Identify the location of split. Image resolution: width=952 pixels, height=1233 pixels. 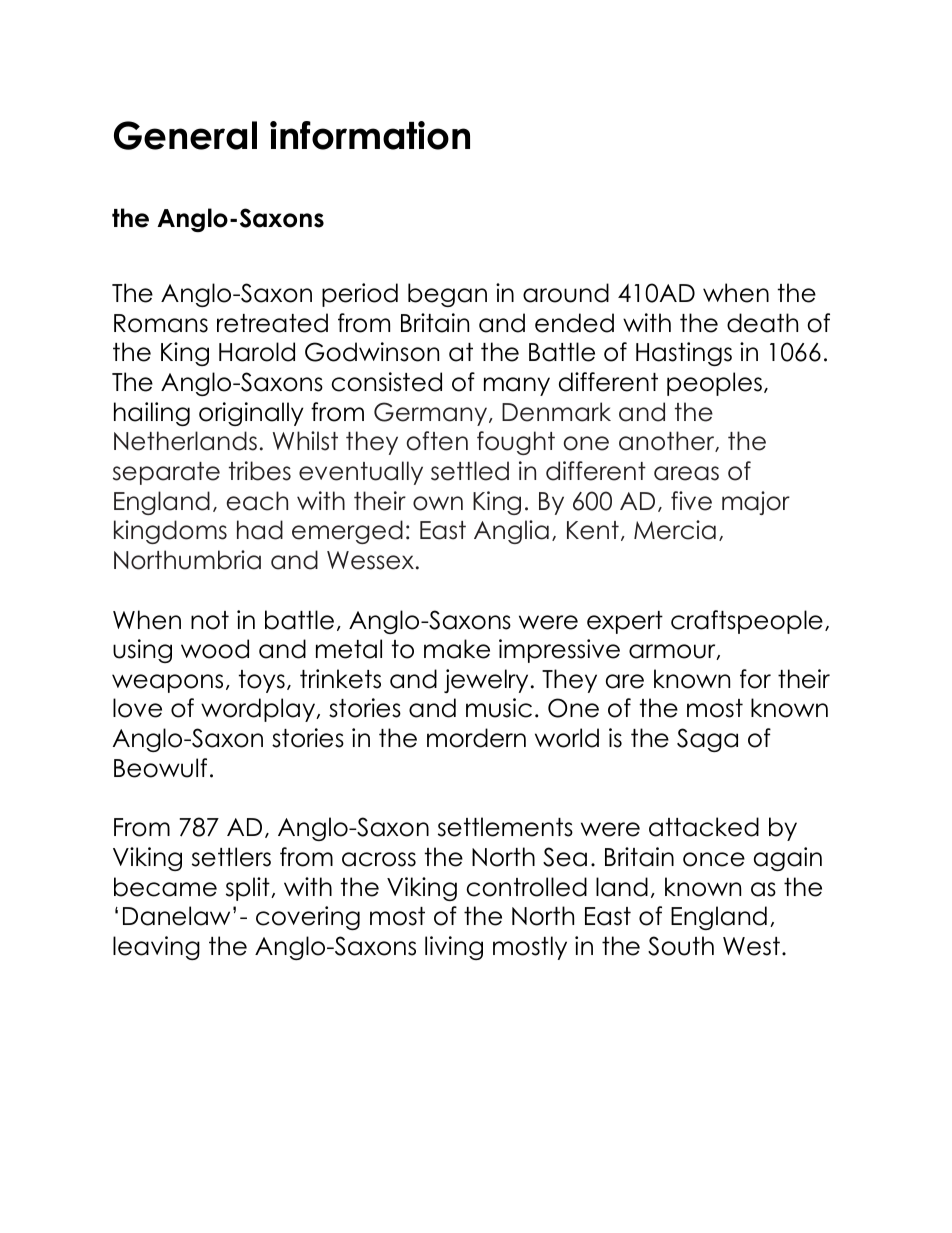
(249, 889).
